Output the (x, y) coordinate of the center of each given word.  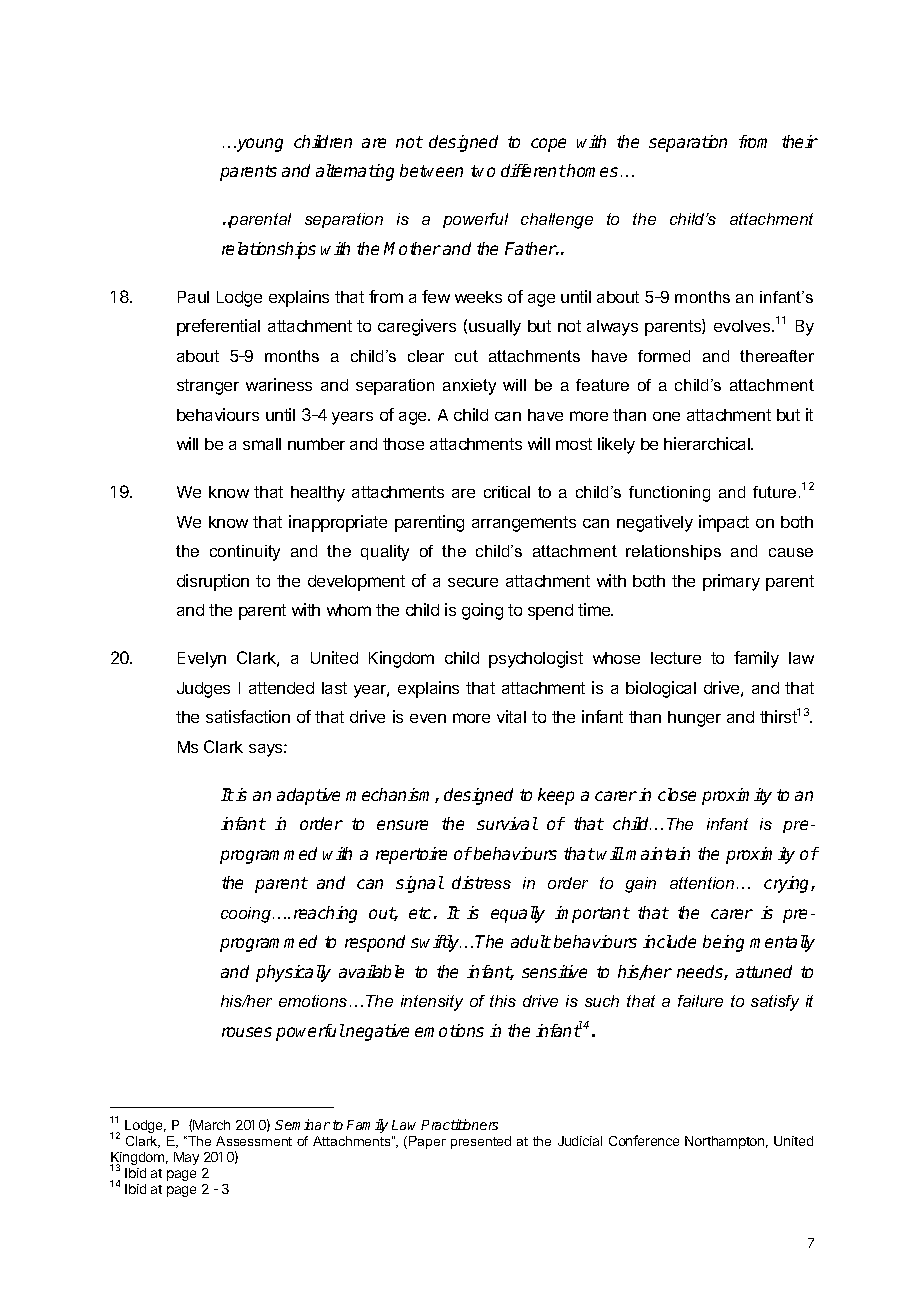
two (483, 171)
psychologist (536, 659)
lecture (676, 658)
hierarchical (708, 443)
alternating (355, 172)
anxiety (469, 387)
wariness (279, 384)
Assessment (254, 1141)
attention (702, 883)
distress (481, 882)
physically (293, 973)
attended (281, 688)
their (800, 141)
